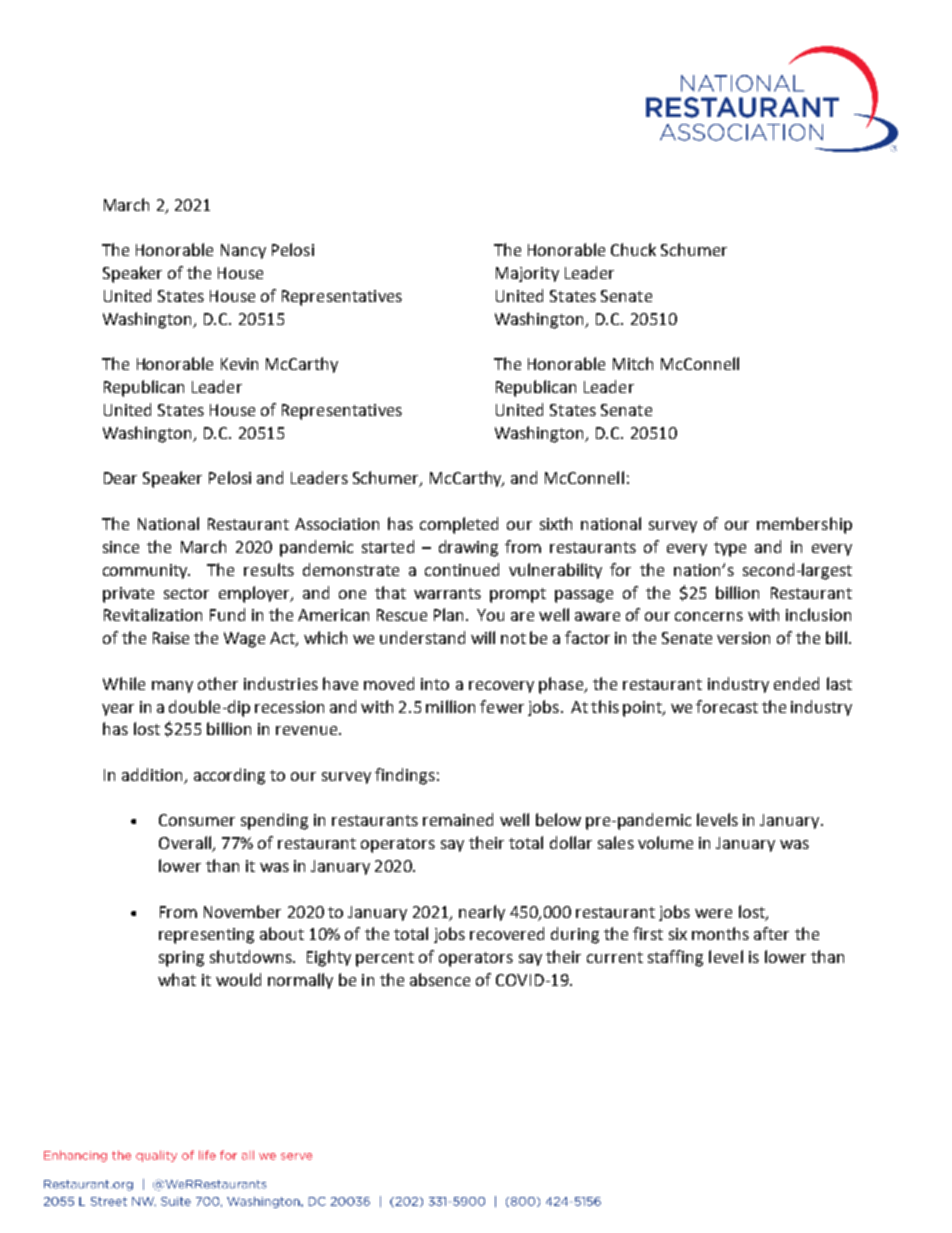  I want to click on Nancy, so click(243, 251).
